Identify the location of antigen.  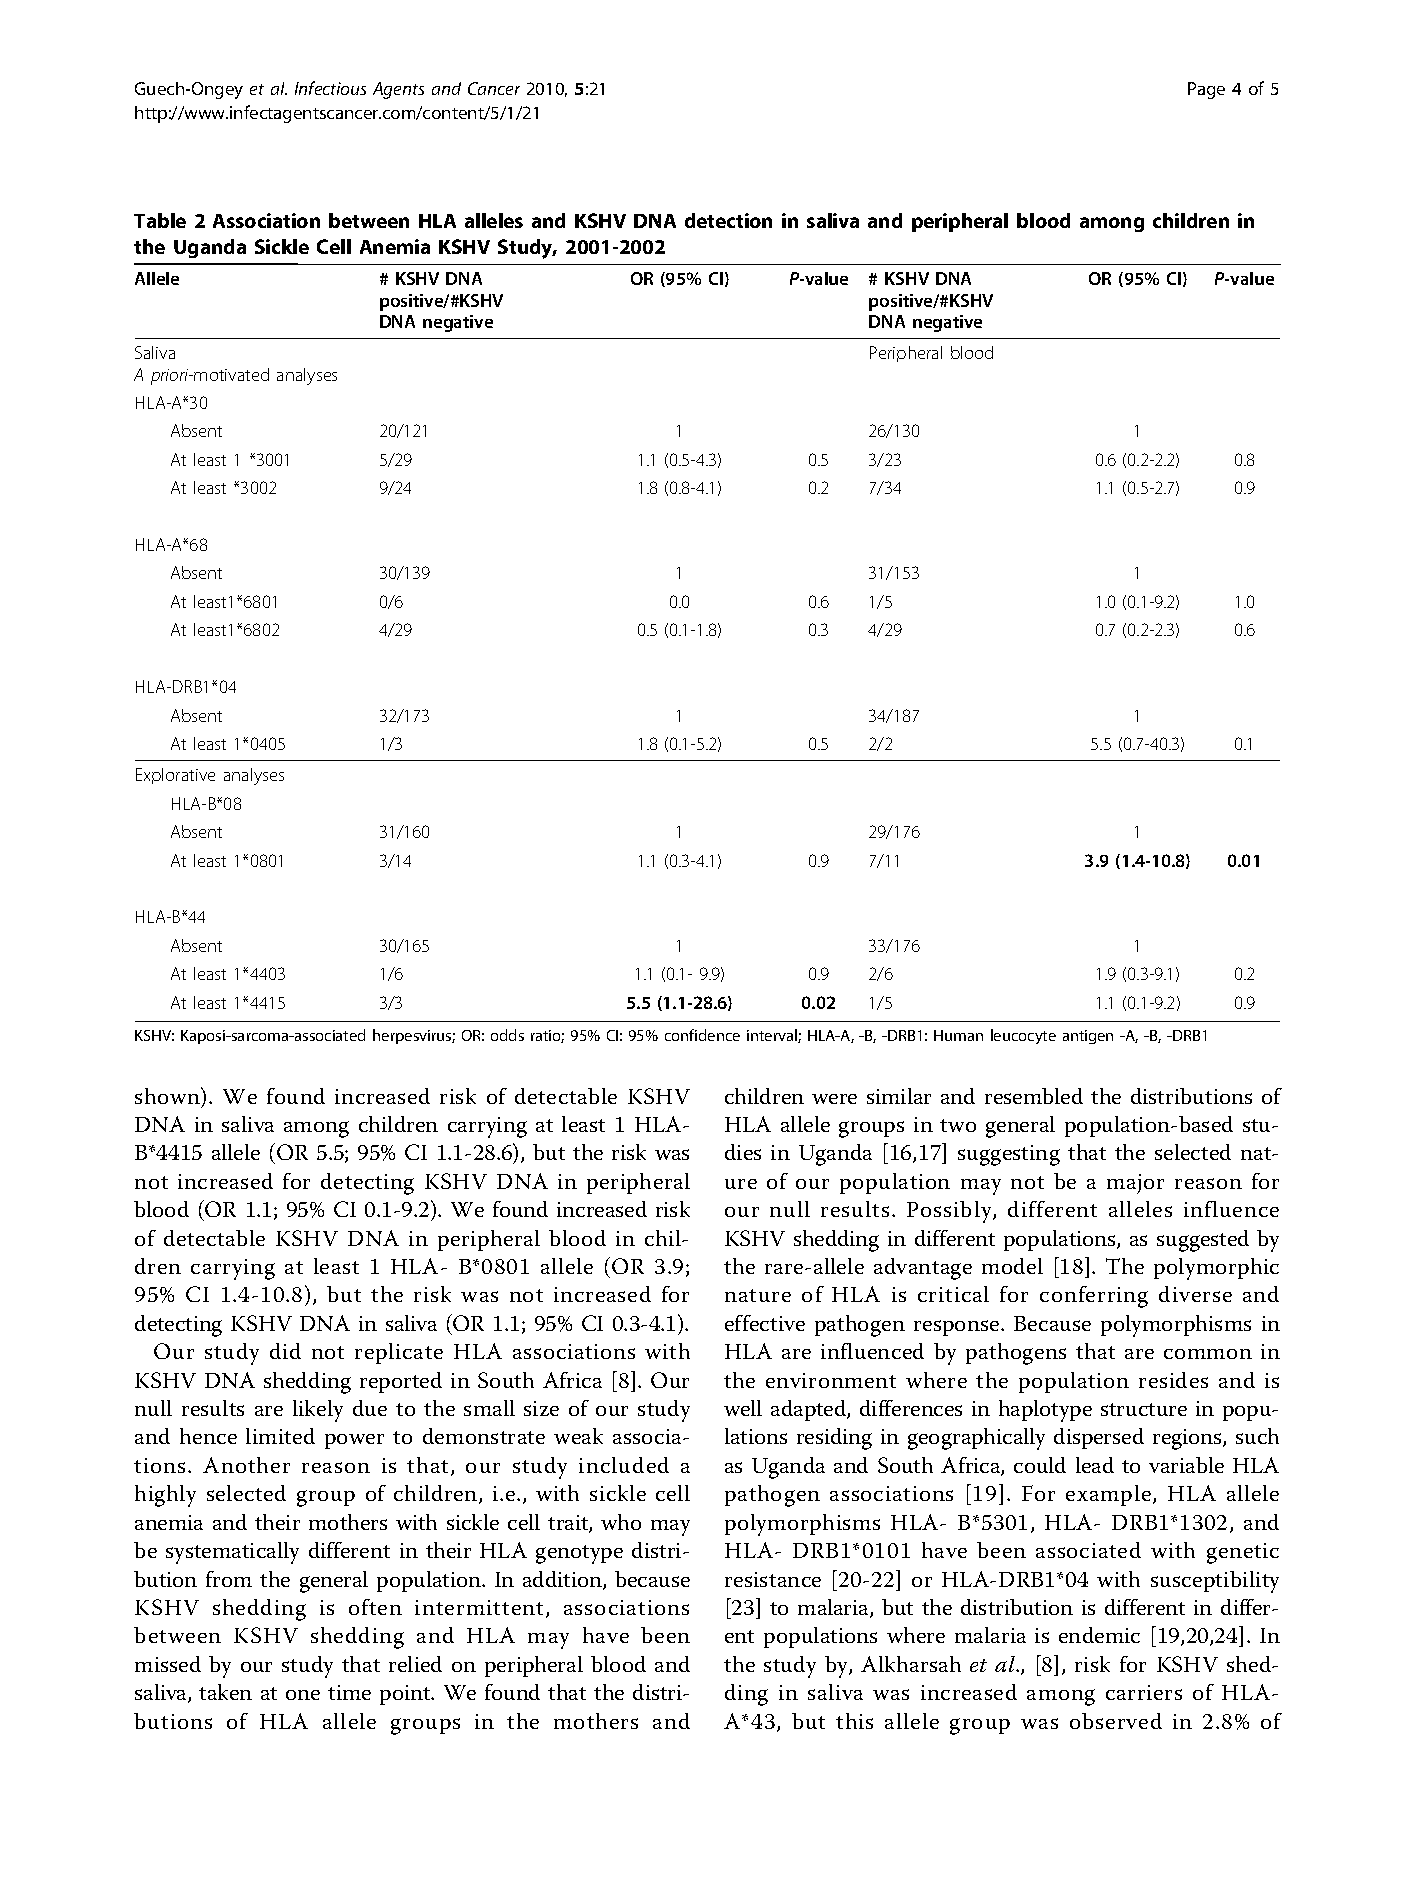
(1088, 1037).
